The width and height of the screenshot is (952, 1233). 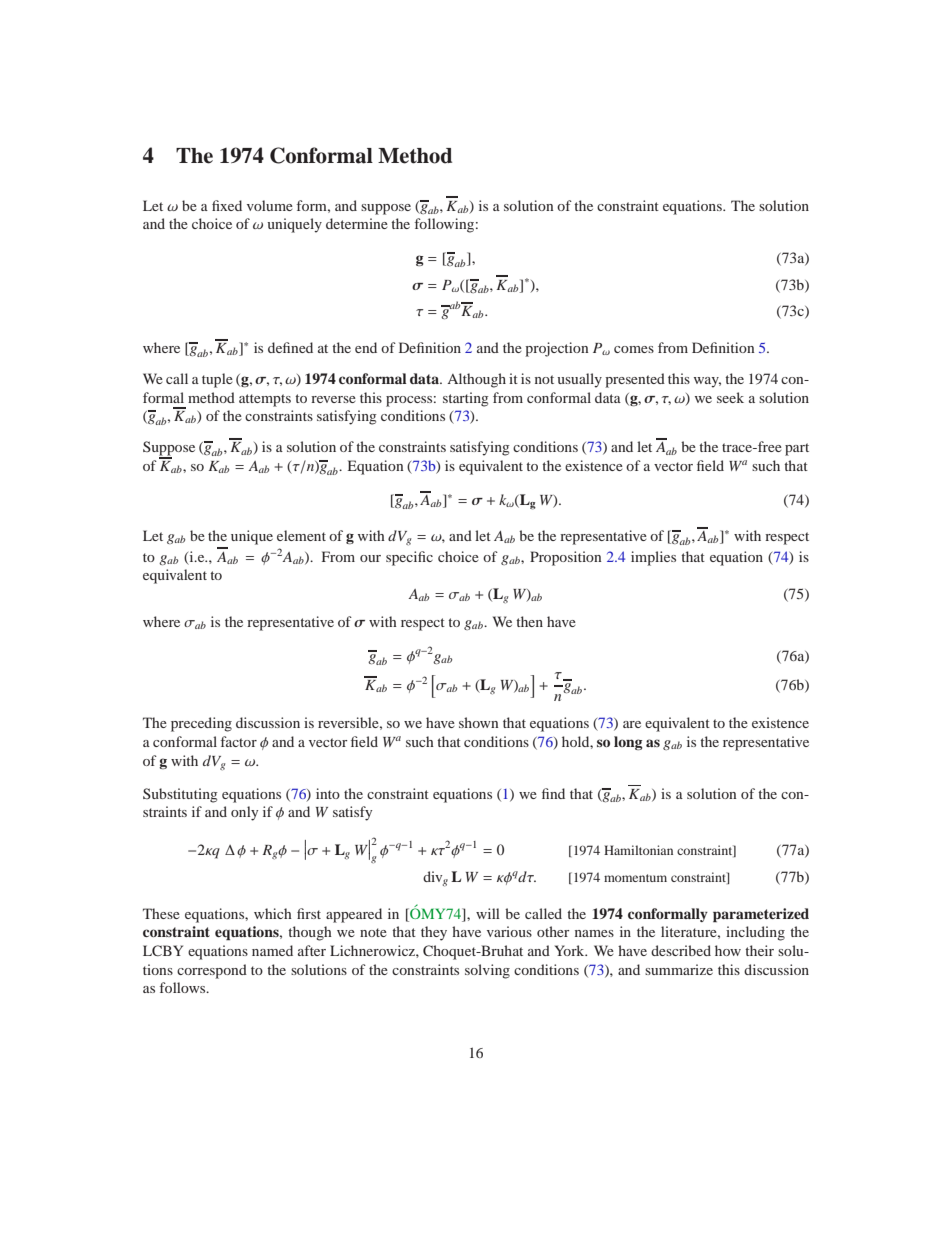 I want to click on only, so click(x=244, y=813).
